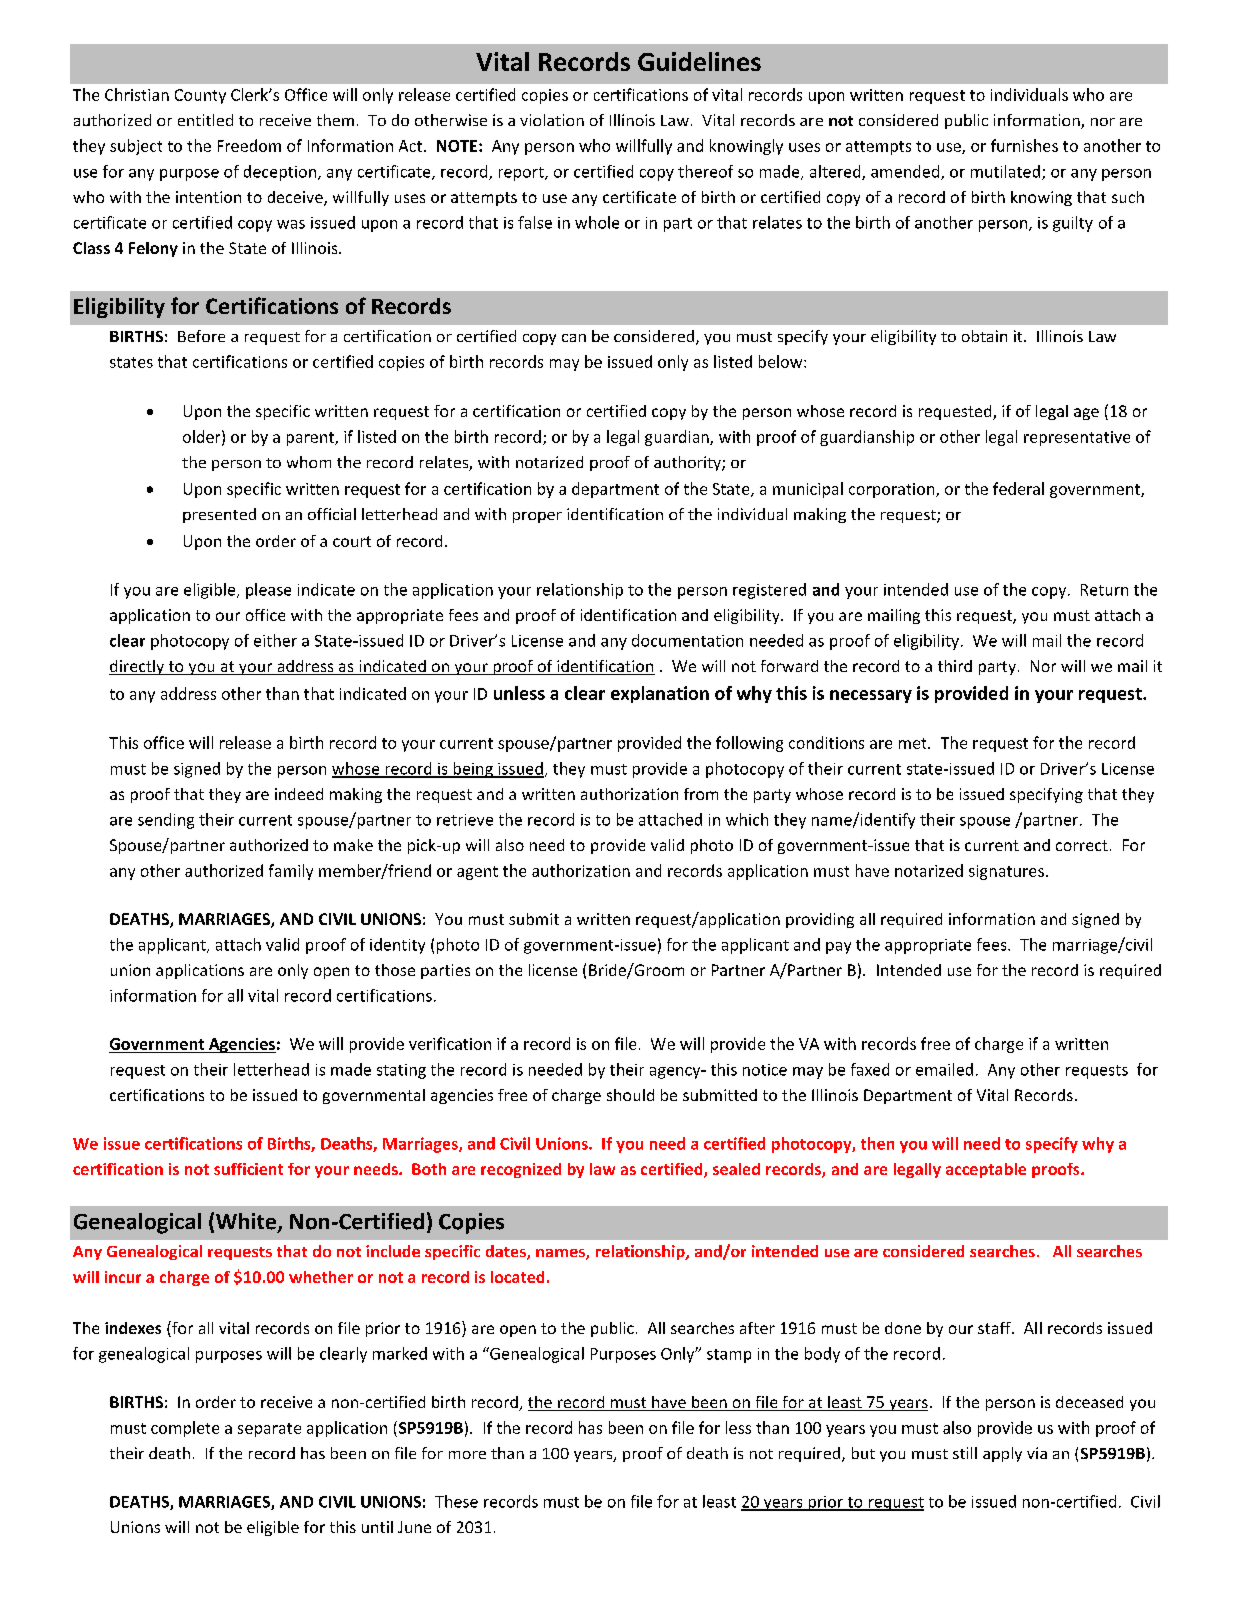 This document has height=1603, width=1238. I want to click on apply, so click(1002, 1454).
